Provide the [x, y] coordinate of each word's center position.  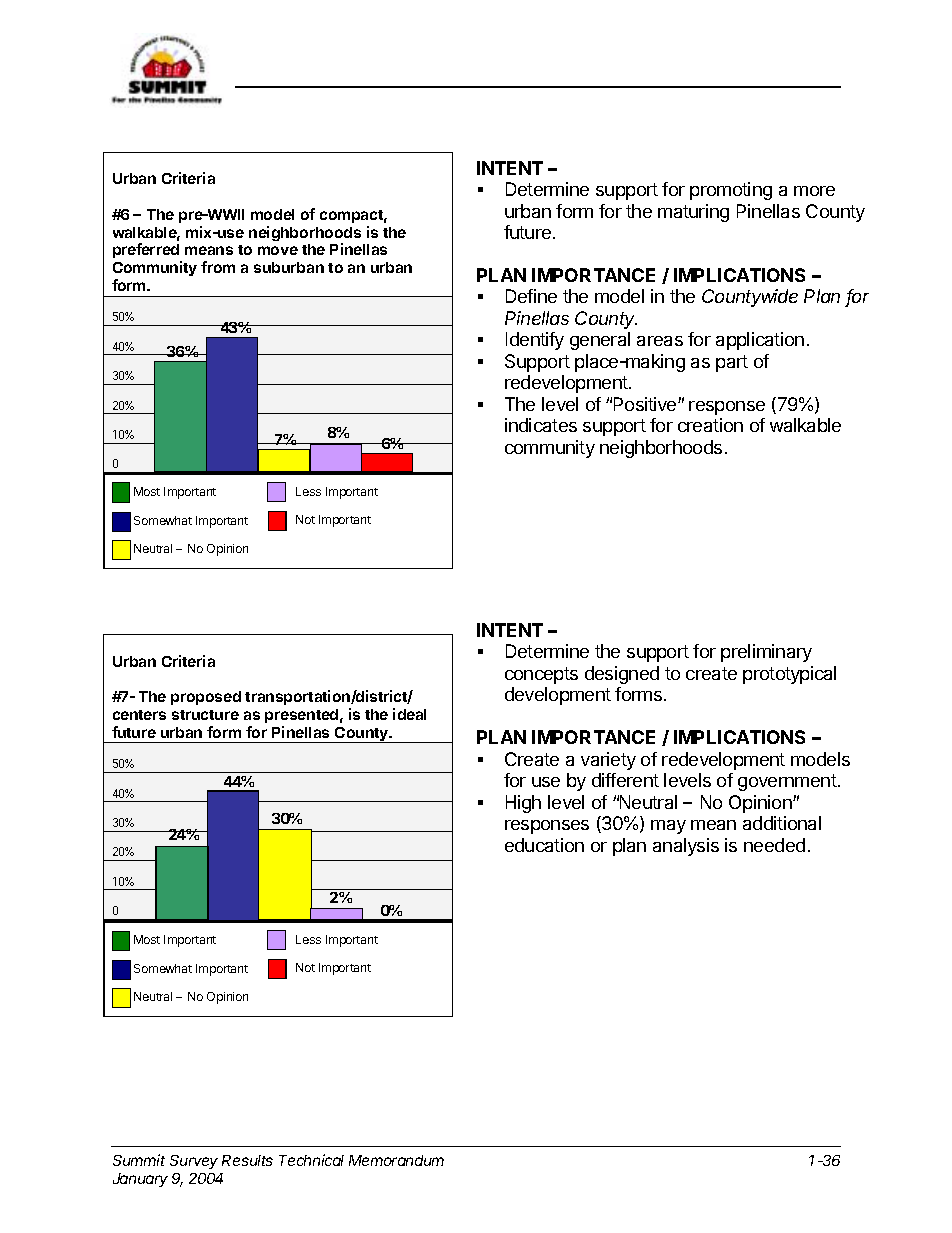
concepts [541, 675]
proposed [206, 698]
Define [531, 296]
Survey [194, 1162]
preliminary [766, 653]
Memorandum [396, 1160]
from [218, 267]
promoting [731, 191]
